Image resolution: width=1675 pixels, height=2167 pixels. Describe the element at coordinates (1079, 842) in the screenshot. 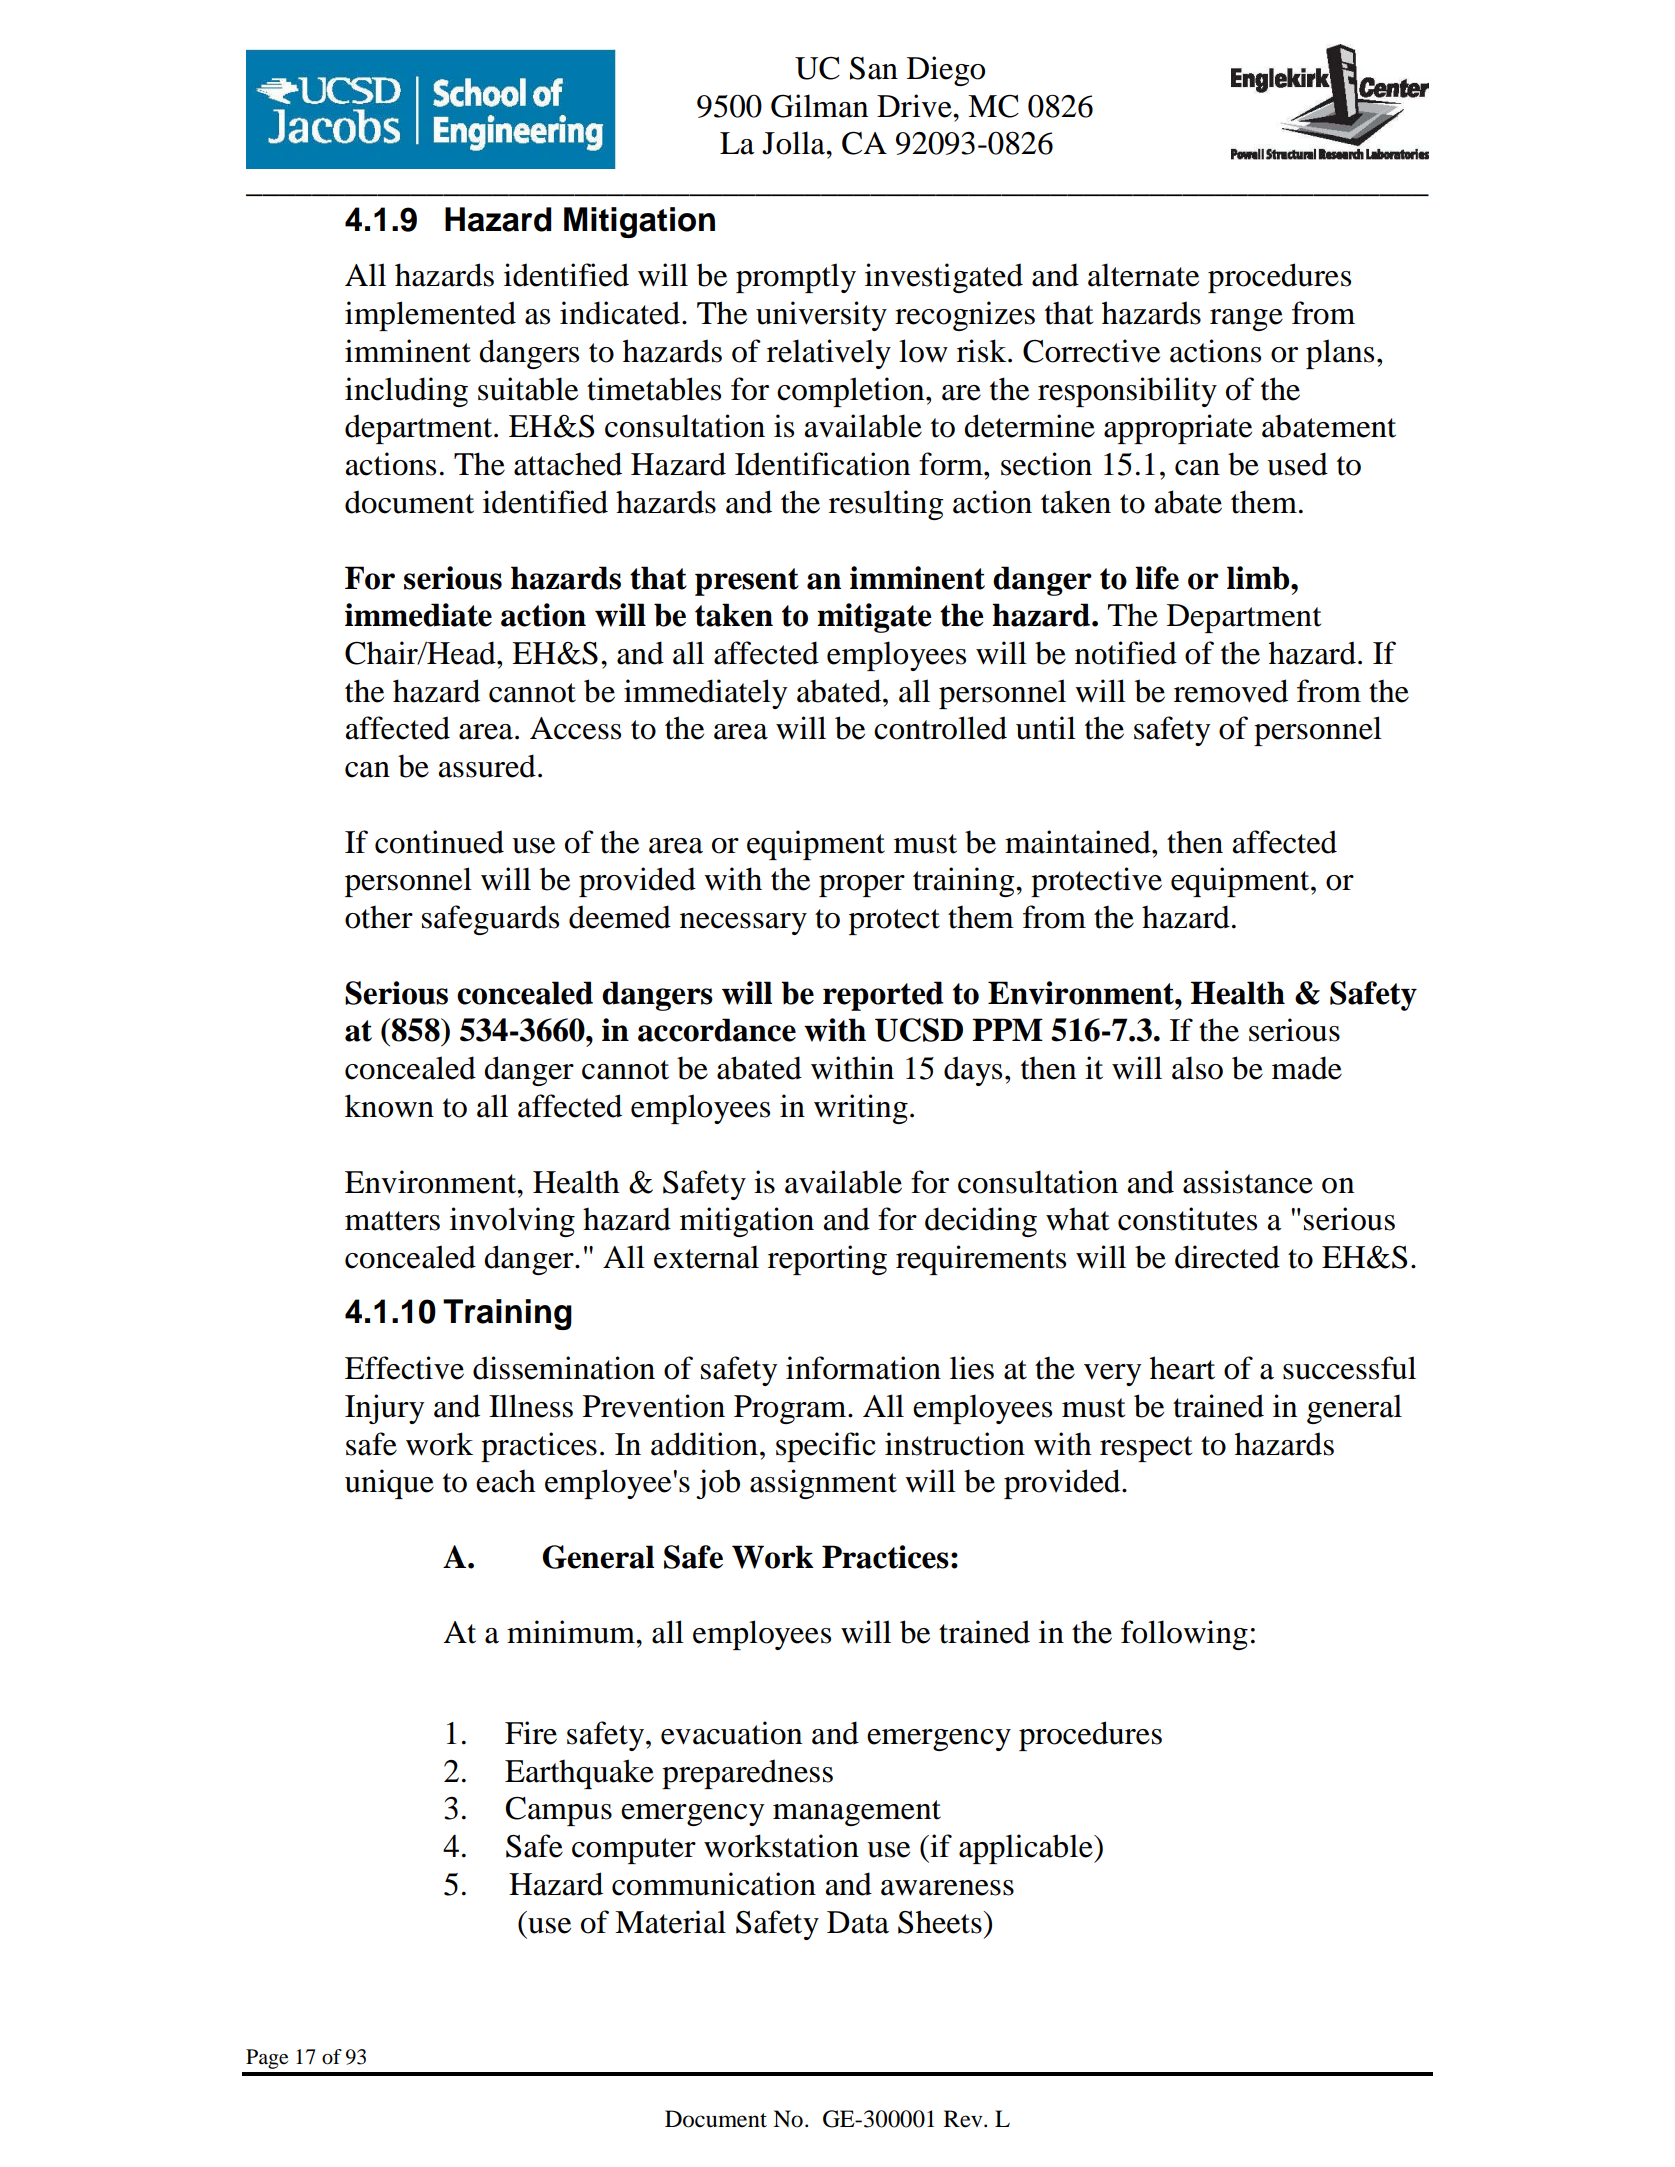

I see `maintained` at that location.
